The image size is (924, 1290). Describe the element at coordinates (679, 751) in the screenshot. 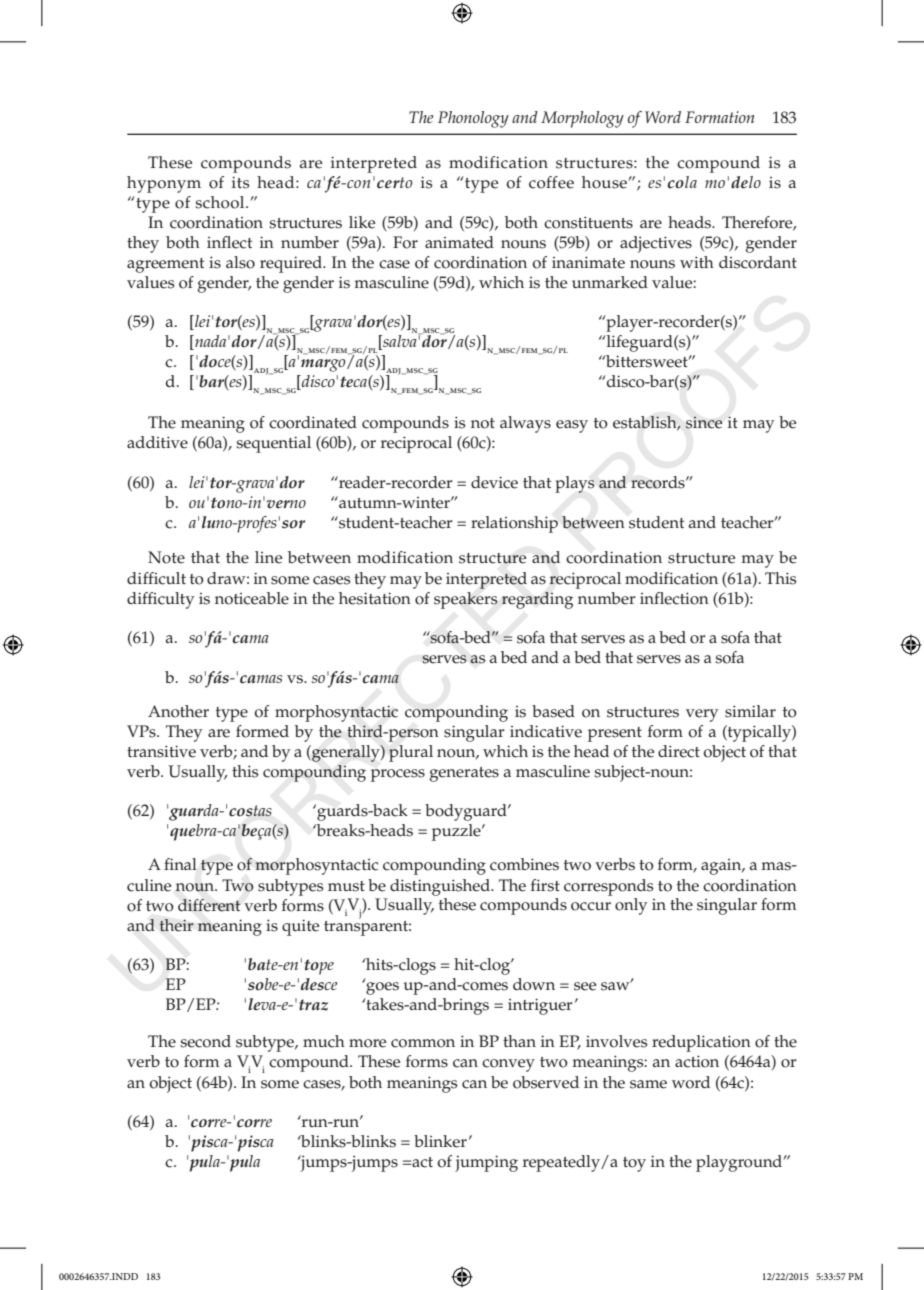

I see `direct` at that location.
